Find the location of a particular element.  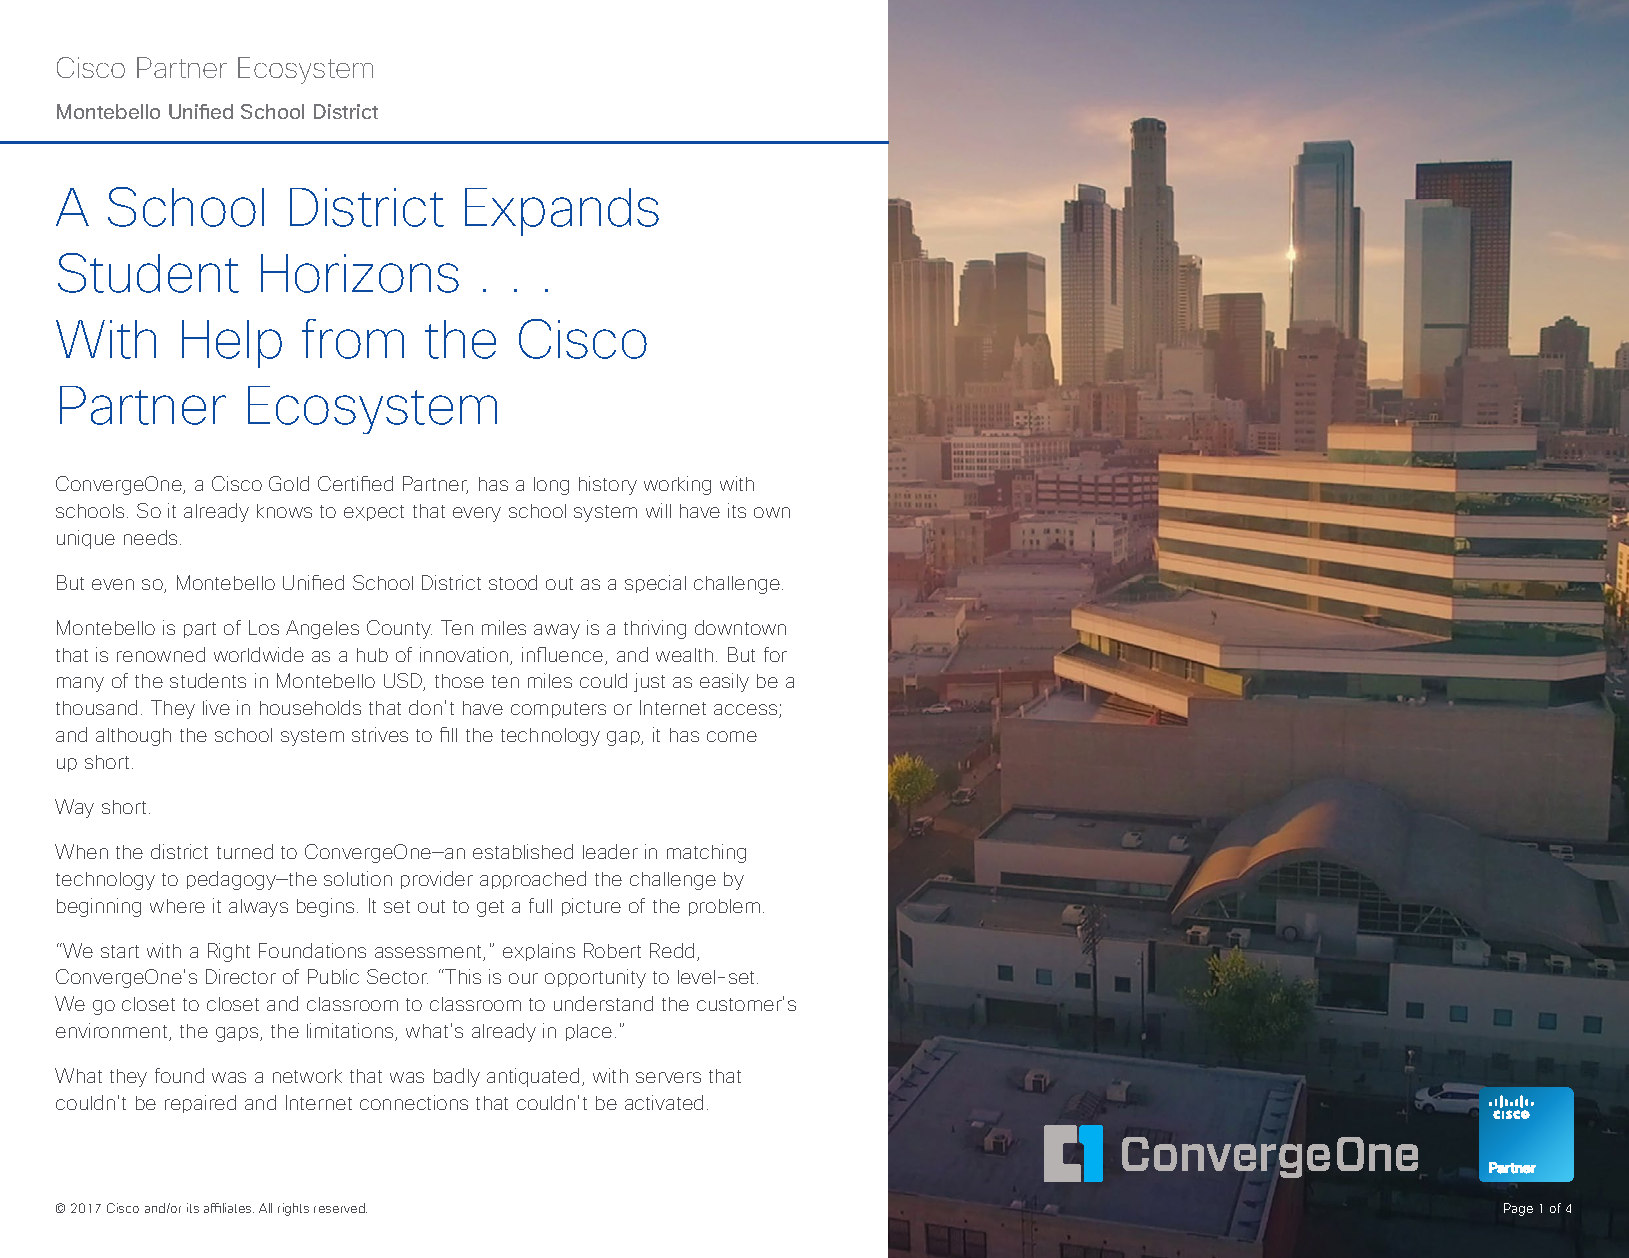

Expands is located at coordinates (562, 212).
